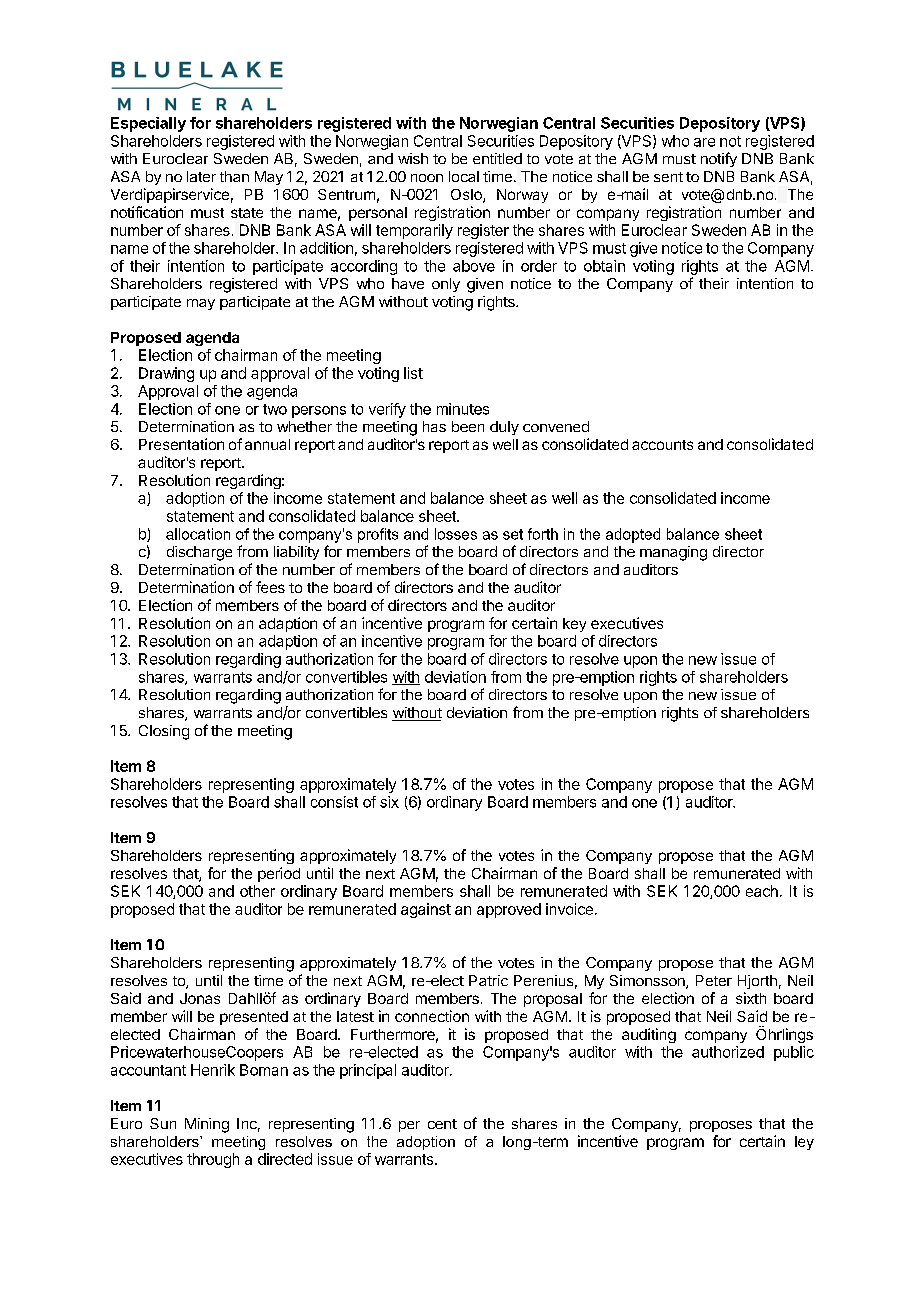  Describe the element at coordinates (719, 159) in the screenshot. I see `notify` at that location.
